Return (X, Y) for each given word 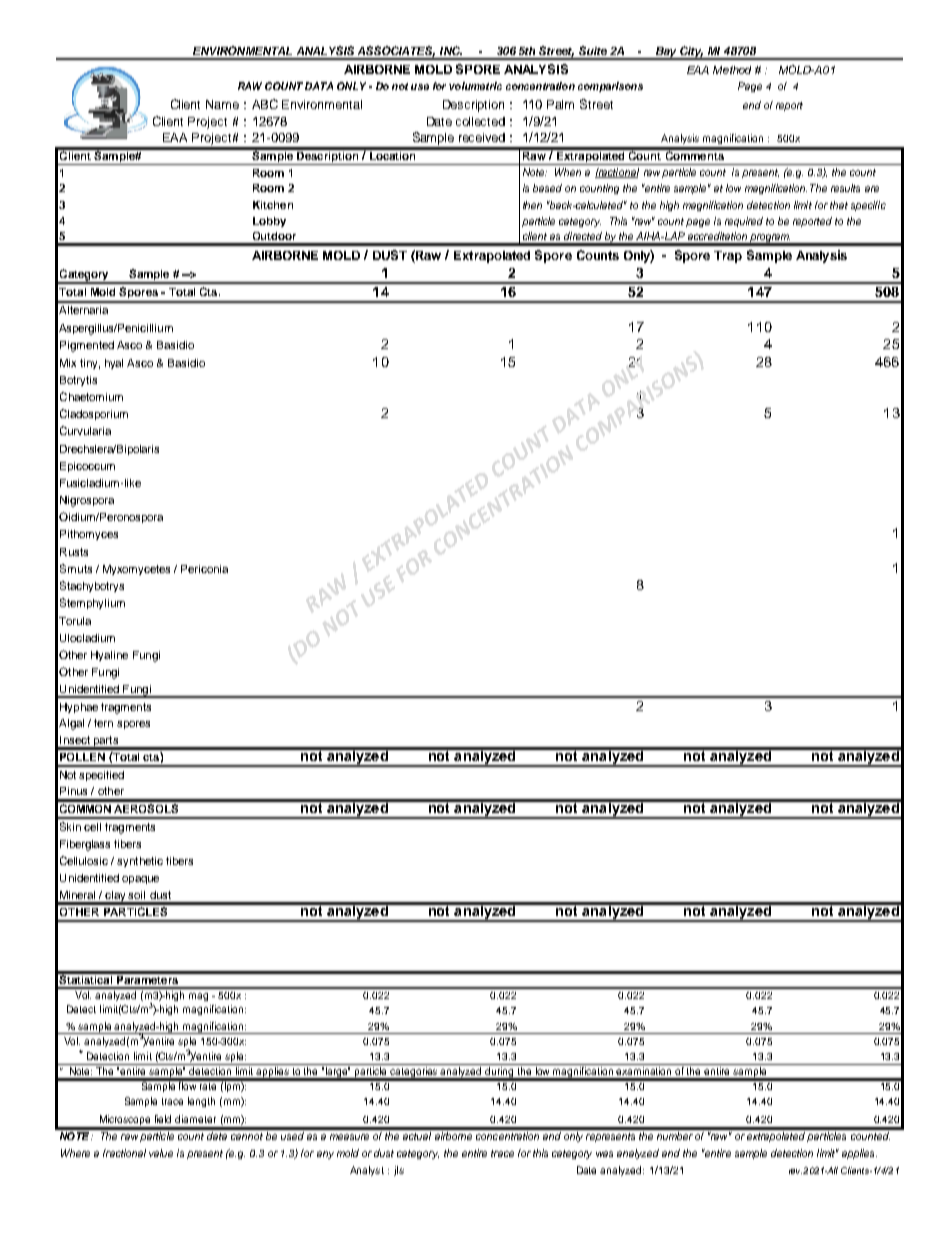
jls (399, 1171)
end (752, 105)
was (604, 1154)
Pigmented (87, 346)
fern (103, 723)
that (839, 205)
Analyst (367, 1171)
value (161, 1153)
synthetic (140, 862)
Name (222, 104)
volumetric (475, 86)
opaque (140, 880)
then (532, 205)
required (744, 222)
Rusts (74, 552)
